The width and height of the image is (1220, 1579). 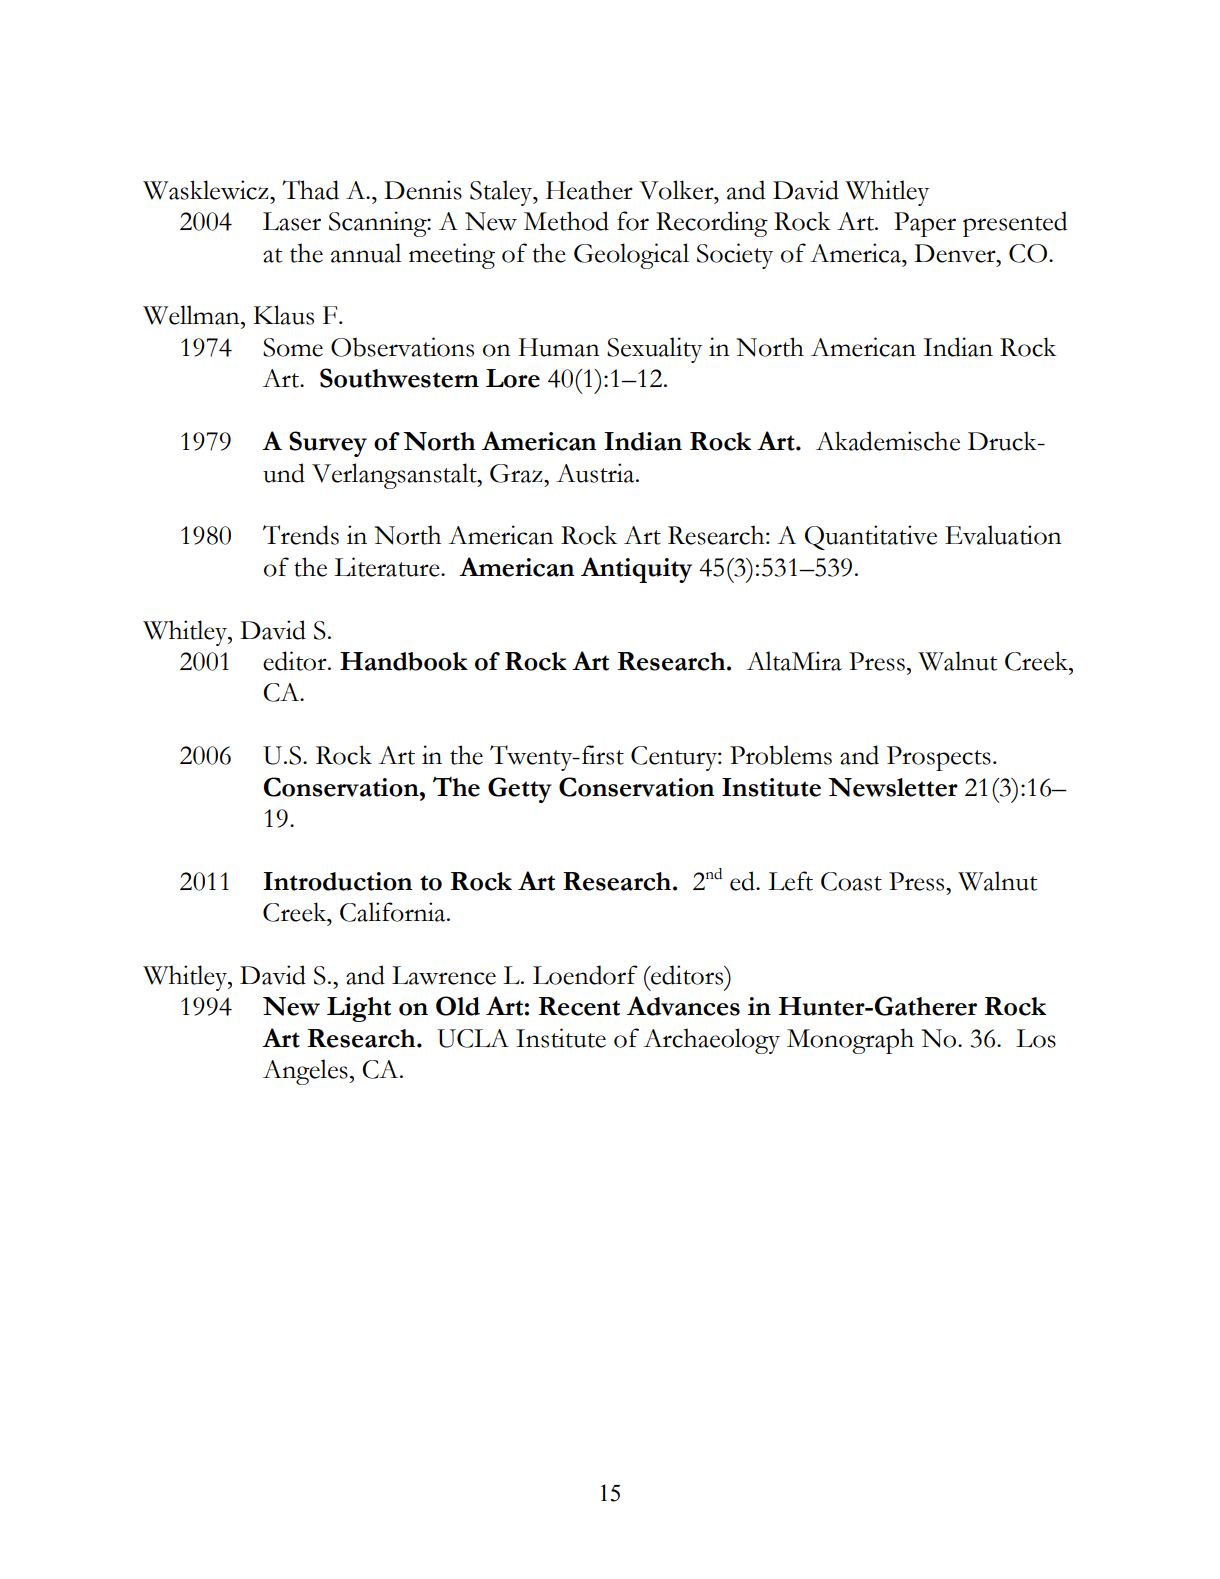 I want to click on Evaluation, so click(x=1003, y=535).
